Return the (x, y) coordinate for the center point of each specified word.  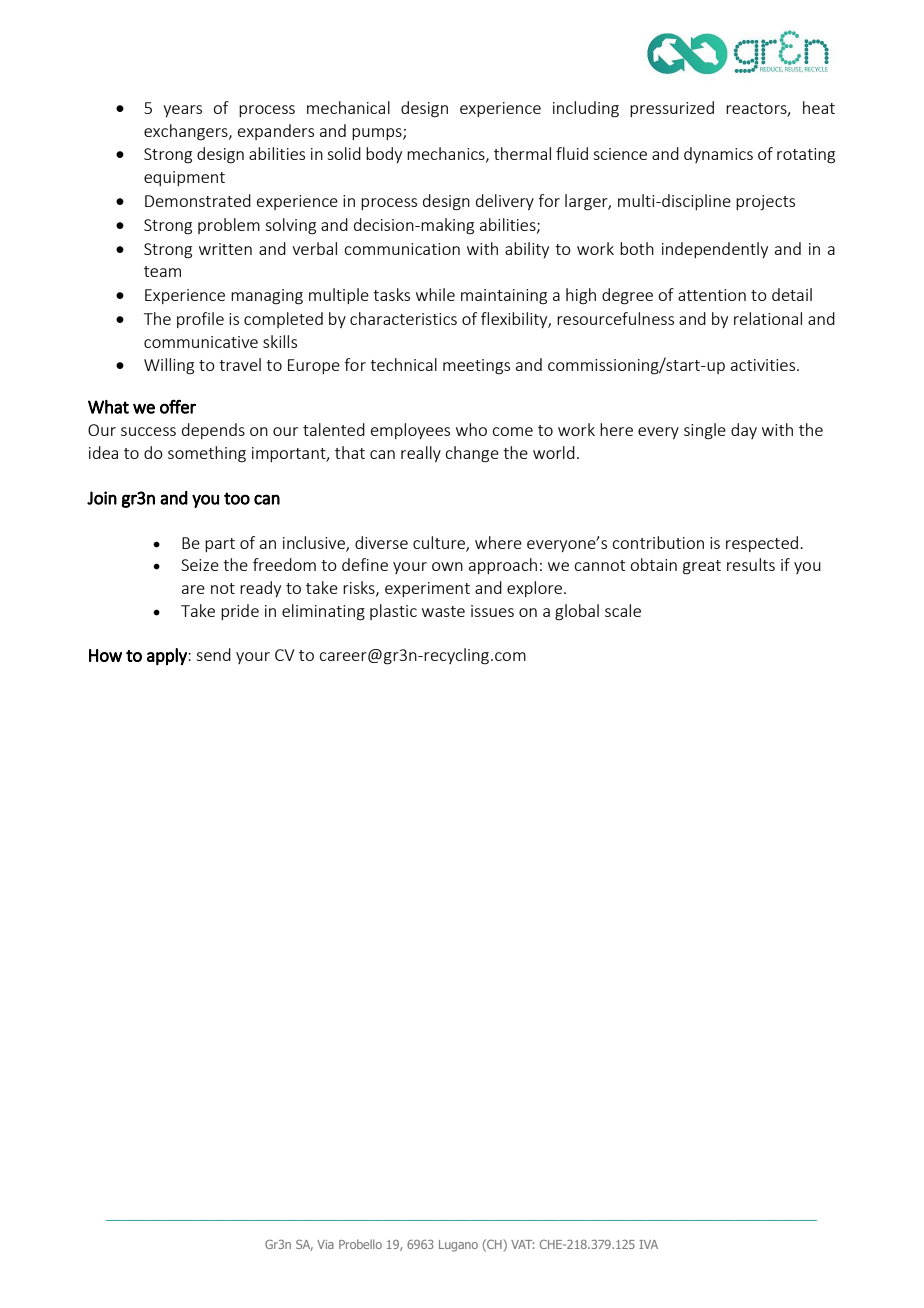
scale (623, 610)
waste (443, 611)
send (213, 654)
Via (325, 1244)
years (182, 111)
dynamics (718, 155)
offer (178, 406)
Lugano (458, 1246)
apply (168, 656)
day (744, 431)
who (471, 429)
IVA (648, 1244)
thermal (522, 153)
